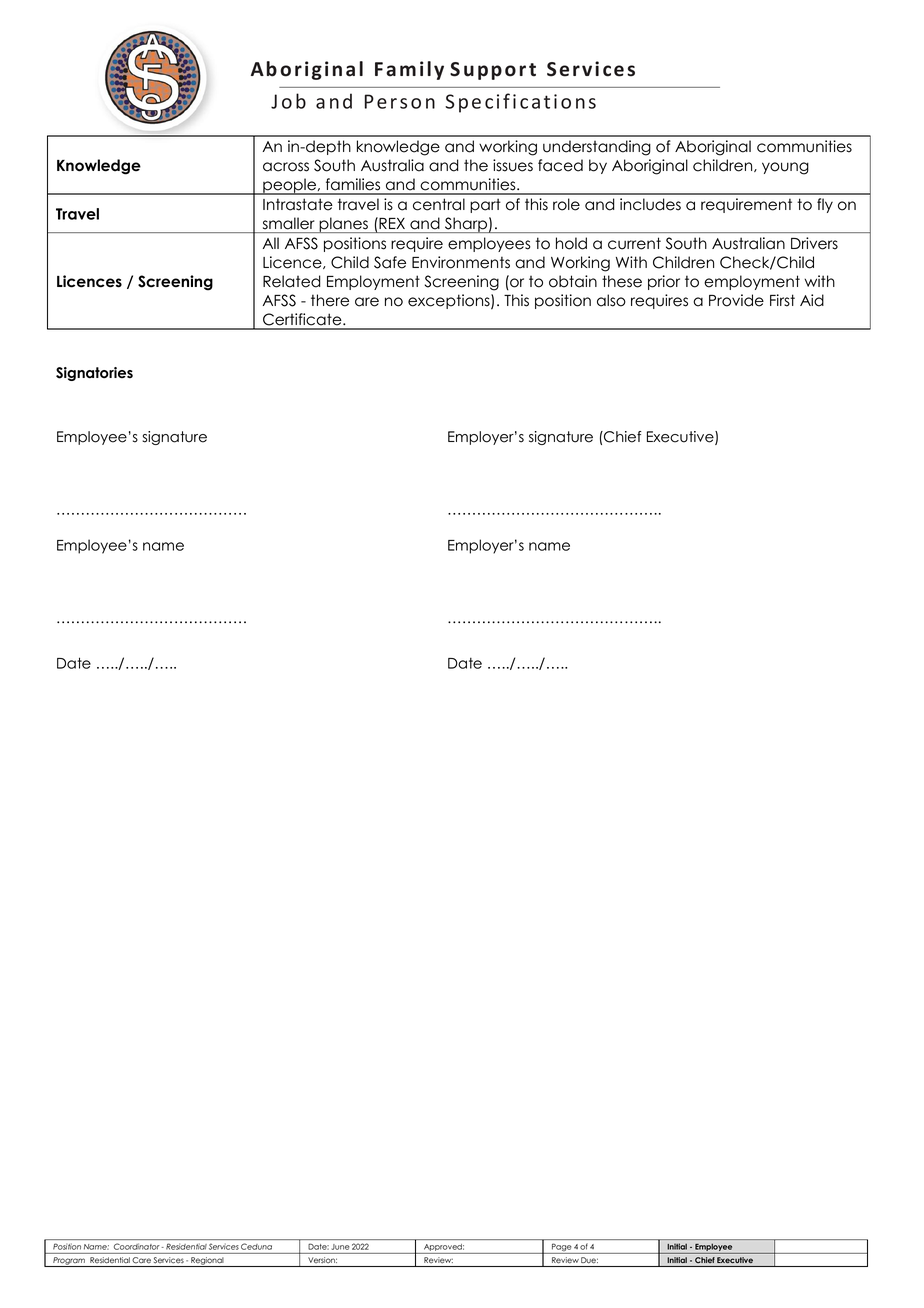 This page has height=1308, width=924. Describe the element at coordinates (289, 186) in the page. I see `people` at that location.
